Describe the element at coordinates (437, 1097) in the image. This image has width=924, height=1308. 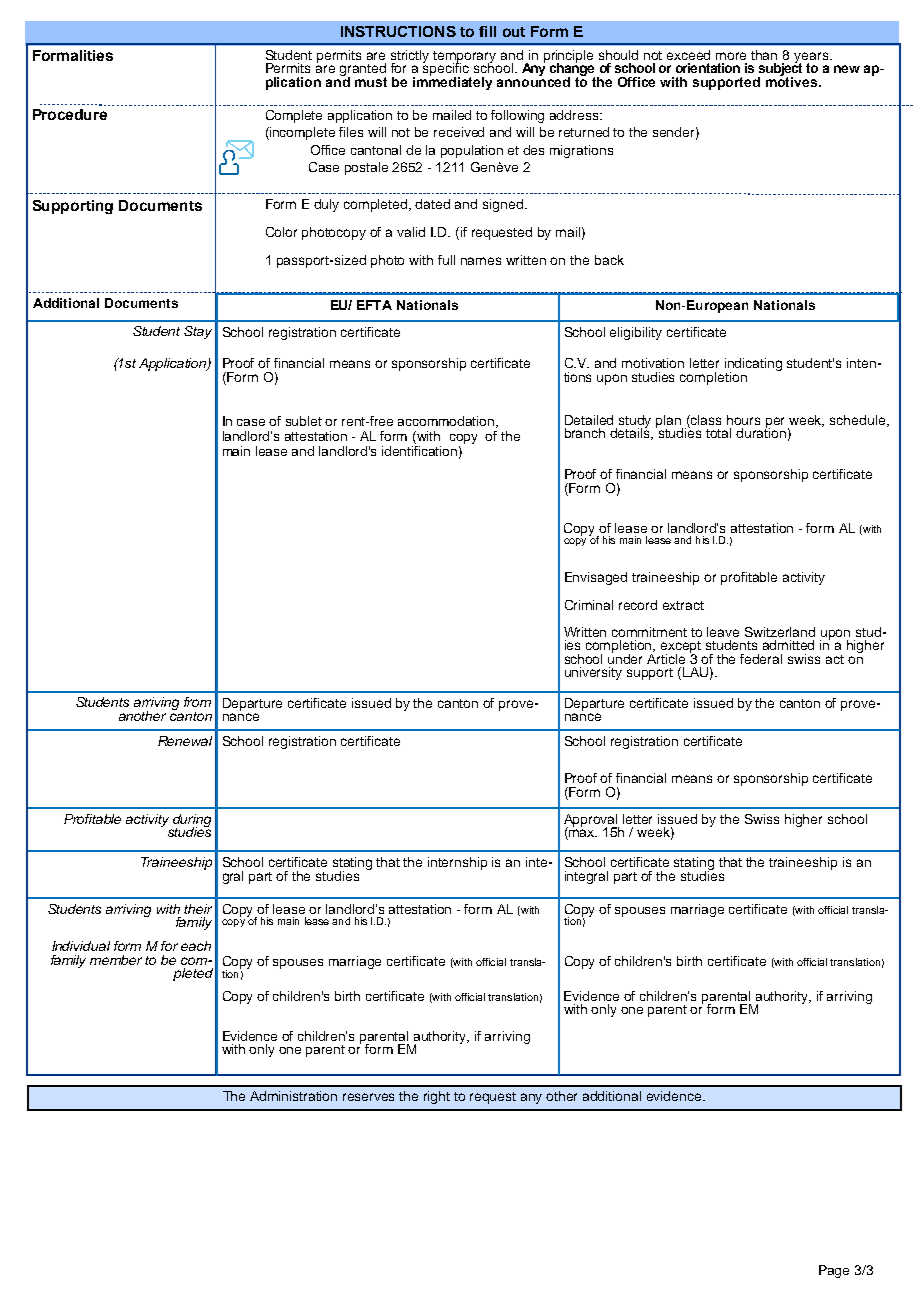
I see `right` at that location.
